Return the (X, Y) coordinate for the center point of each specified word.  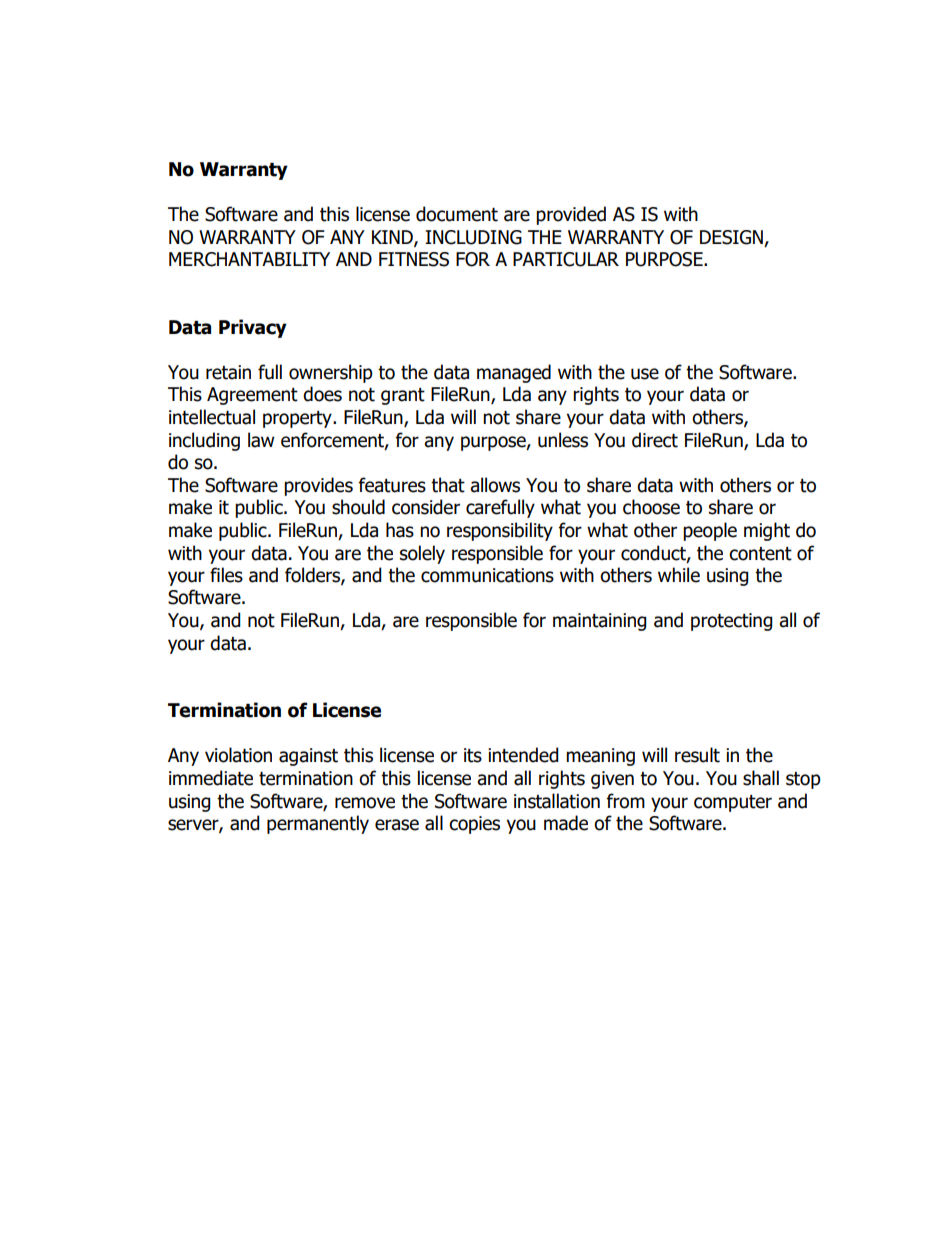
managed (514, 373)
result (697, 755)
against (308, 757)
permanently (318, 824)
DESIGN (731, 237)
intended (523, 755)
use (645, 374)
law (261, 440)
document (457, 214)
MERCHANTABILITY (249, 259)
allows (495, 485)
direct (655, 440)
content (760, 554)
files (226, 575)
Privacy (253, 328)
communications (487, 575)
